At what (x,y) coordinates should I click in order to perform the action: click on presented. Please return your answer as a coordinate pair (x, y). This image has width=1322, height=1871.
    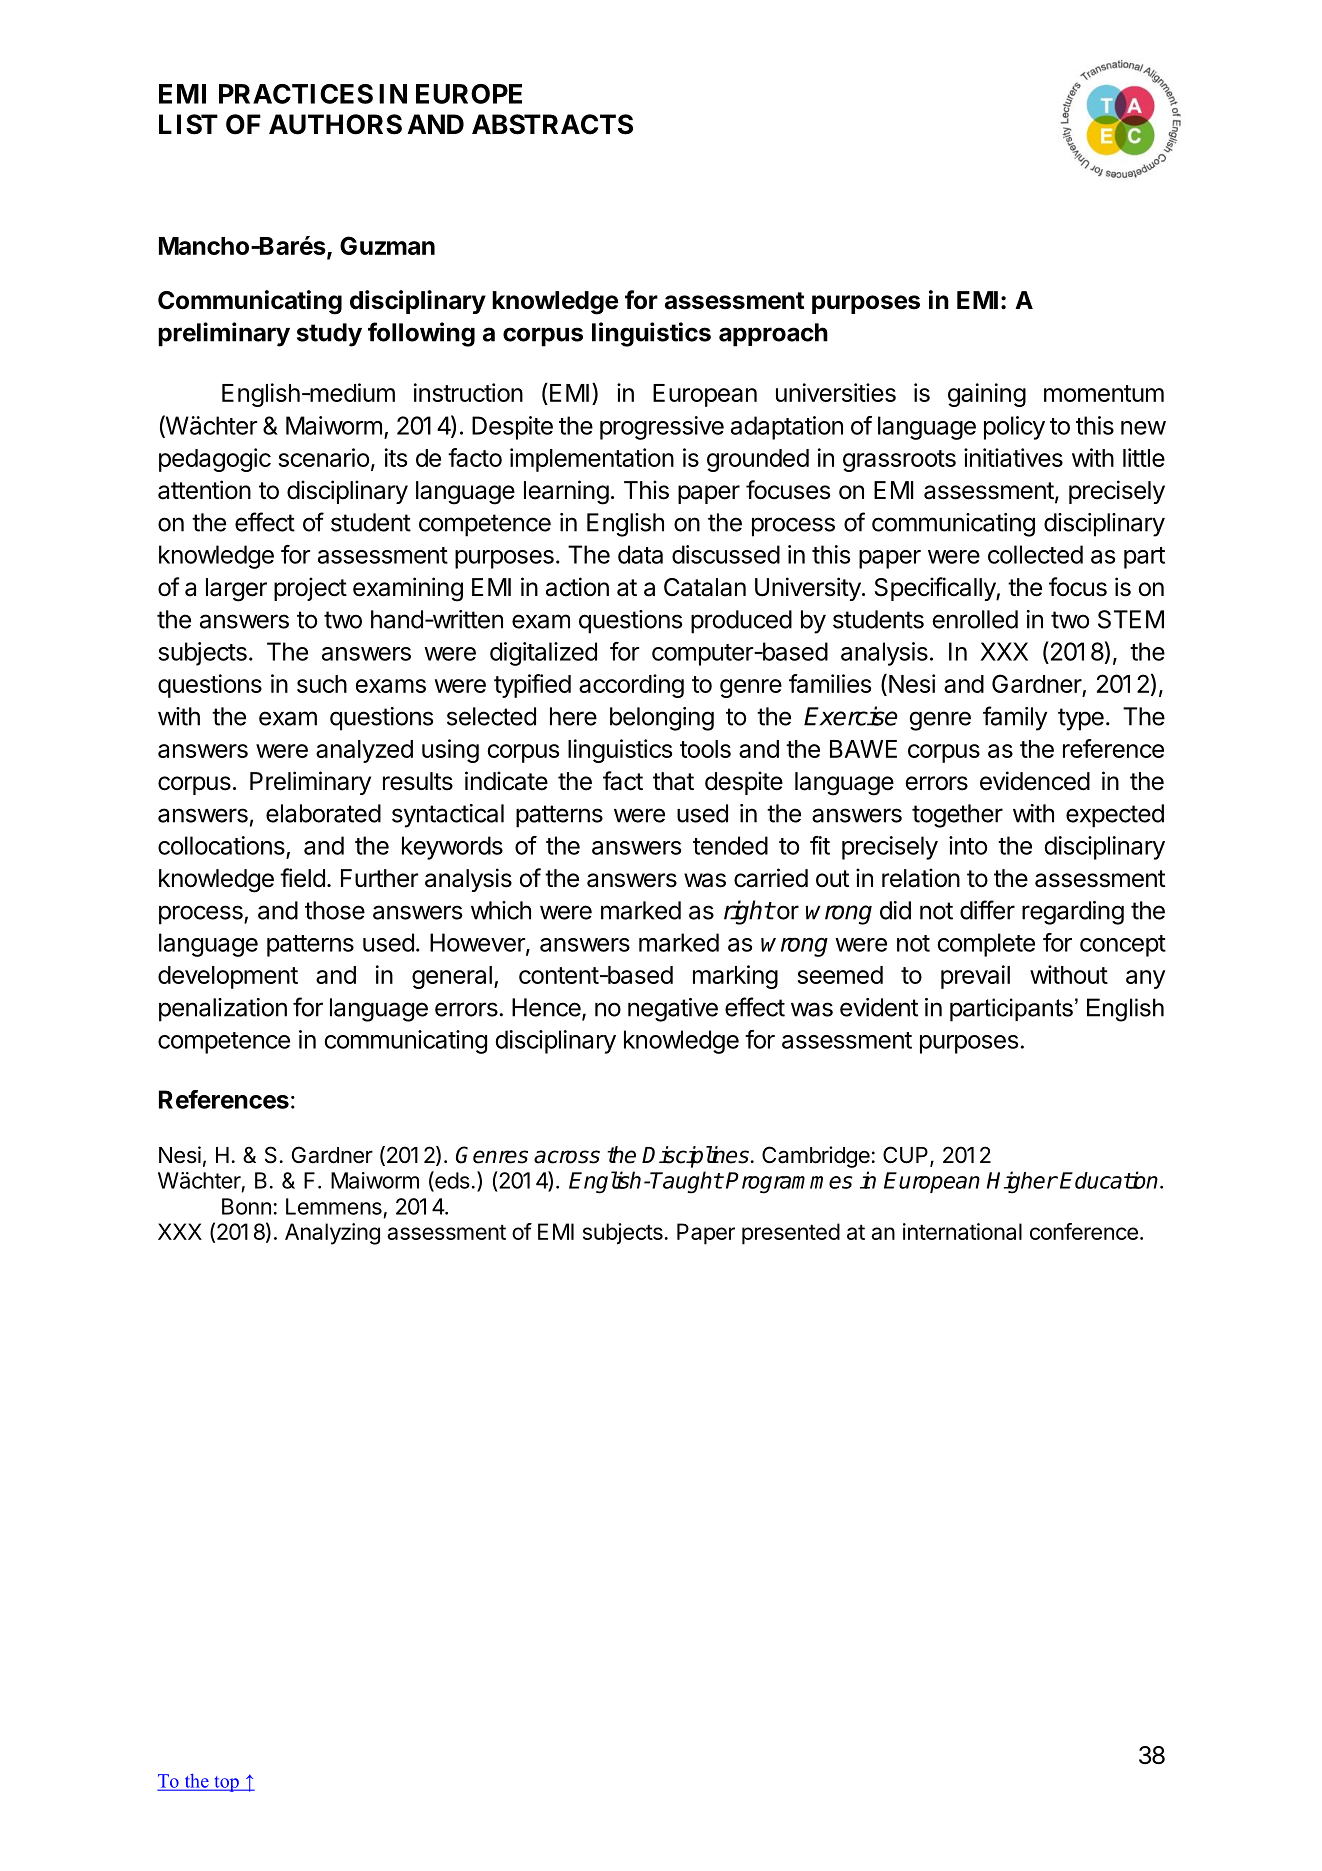
    Looking at the image, I should click on (791, 1234).
